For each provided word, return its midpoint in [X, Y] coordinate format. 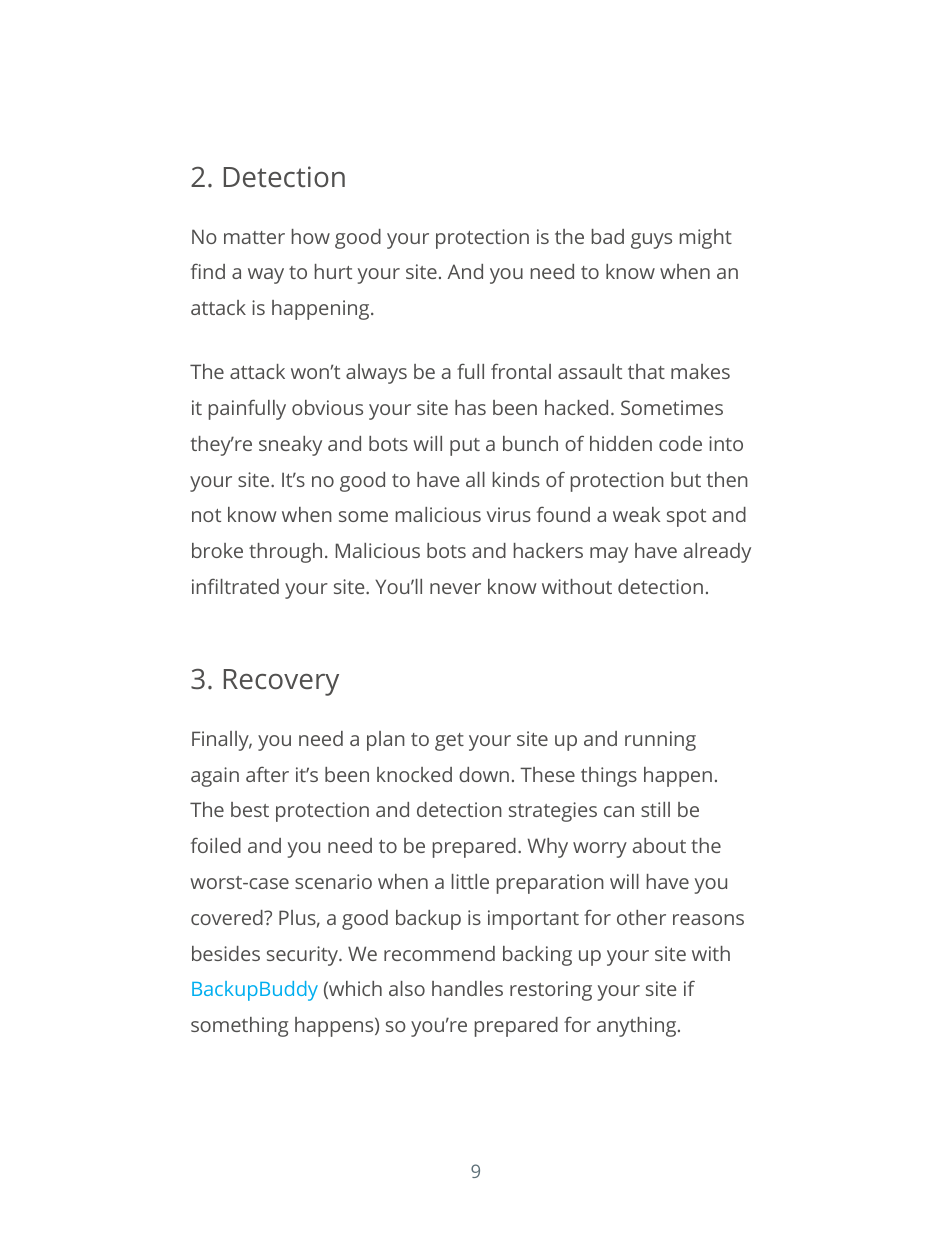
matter [254, 237]
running [660, 741]
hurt [333, 271]
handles [467, 988]
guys [651, 241]
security [304, 956]
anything [638, 1027]
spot [686, 518]
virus [509, 514]
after [267, 774]
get [449, 742]
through [285, 553]
